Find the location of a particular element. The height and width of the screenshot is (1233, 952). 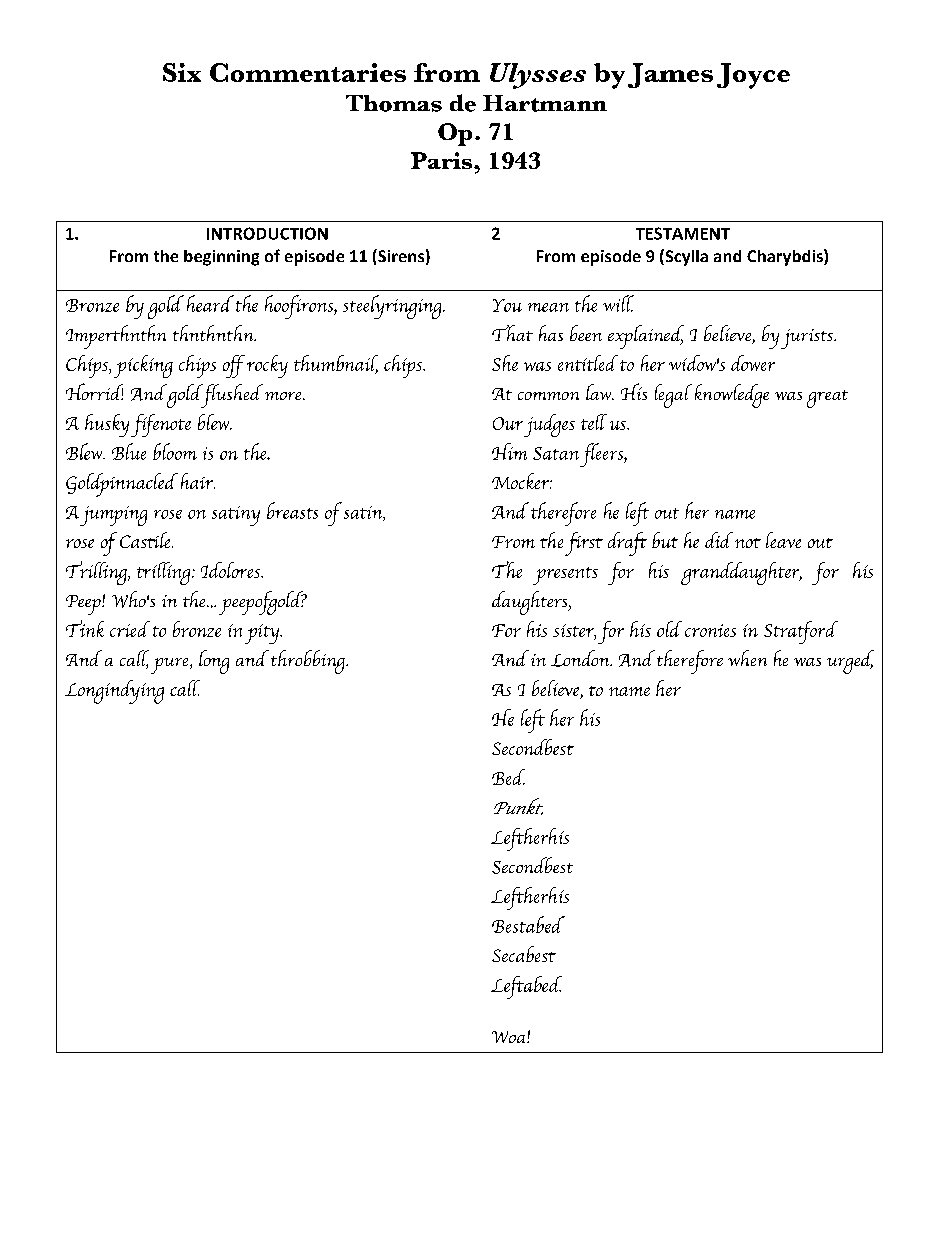

Joyce is located at coordinates (753, 76).
